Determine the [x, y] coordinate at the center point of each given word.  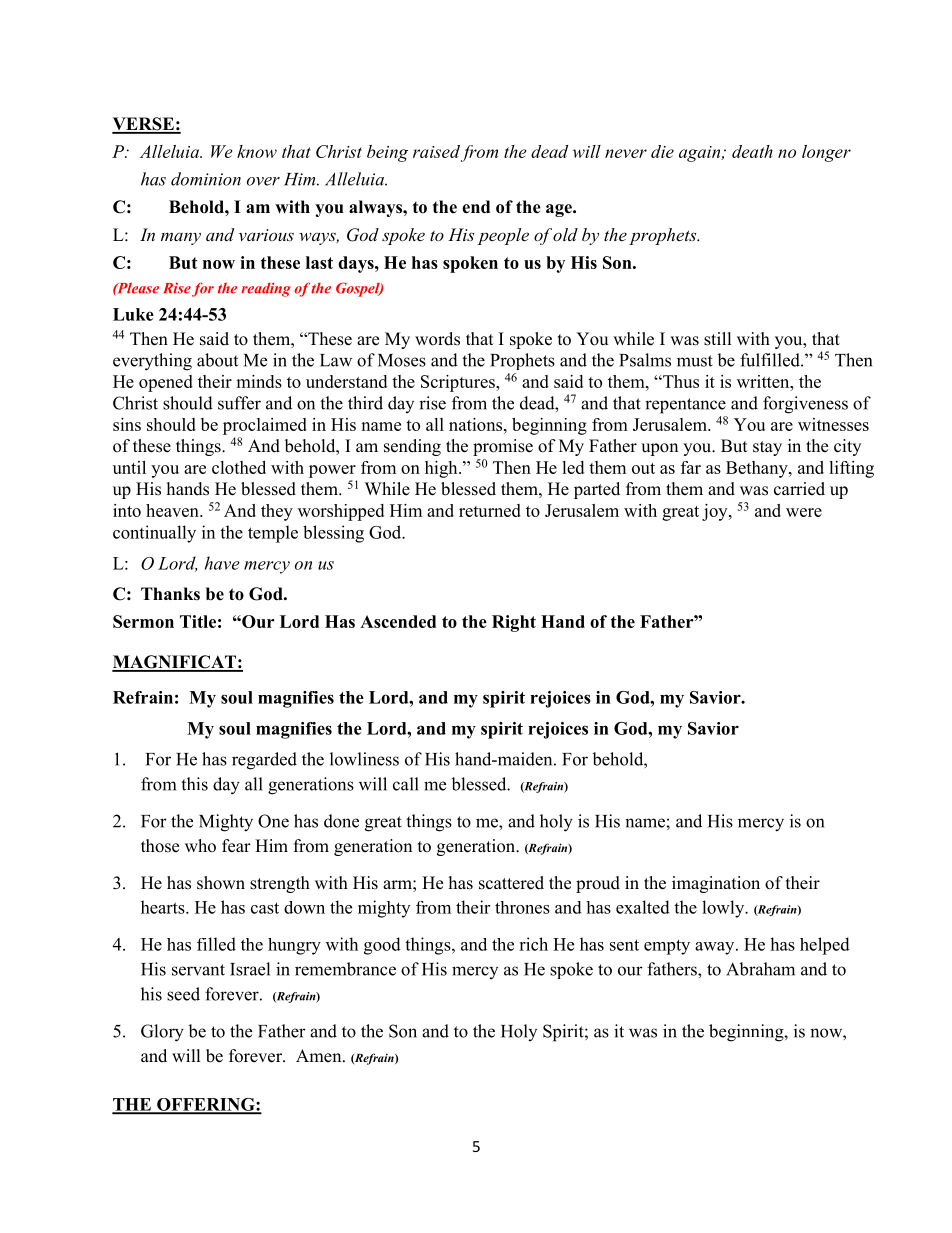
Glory [162, 1033]
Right [514, 623]
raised [436, 151]
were [804, 512]
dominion [206, 179]
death [752, 151]
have [222, 563]
